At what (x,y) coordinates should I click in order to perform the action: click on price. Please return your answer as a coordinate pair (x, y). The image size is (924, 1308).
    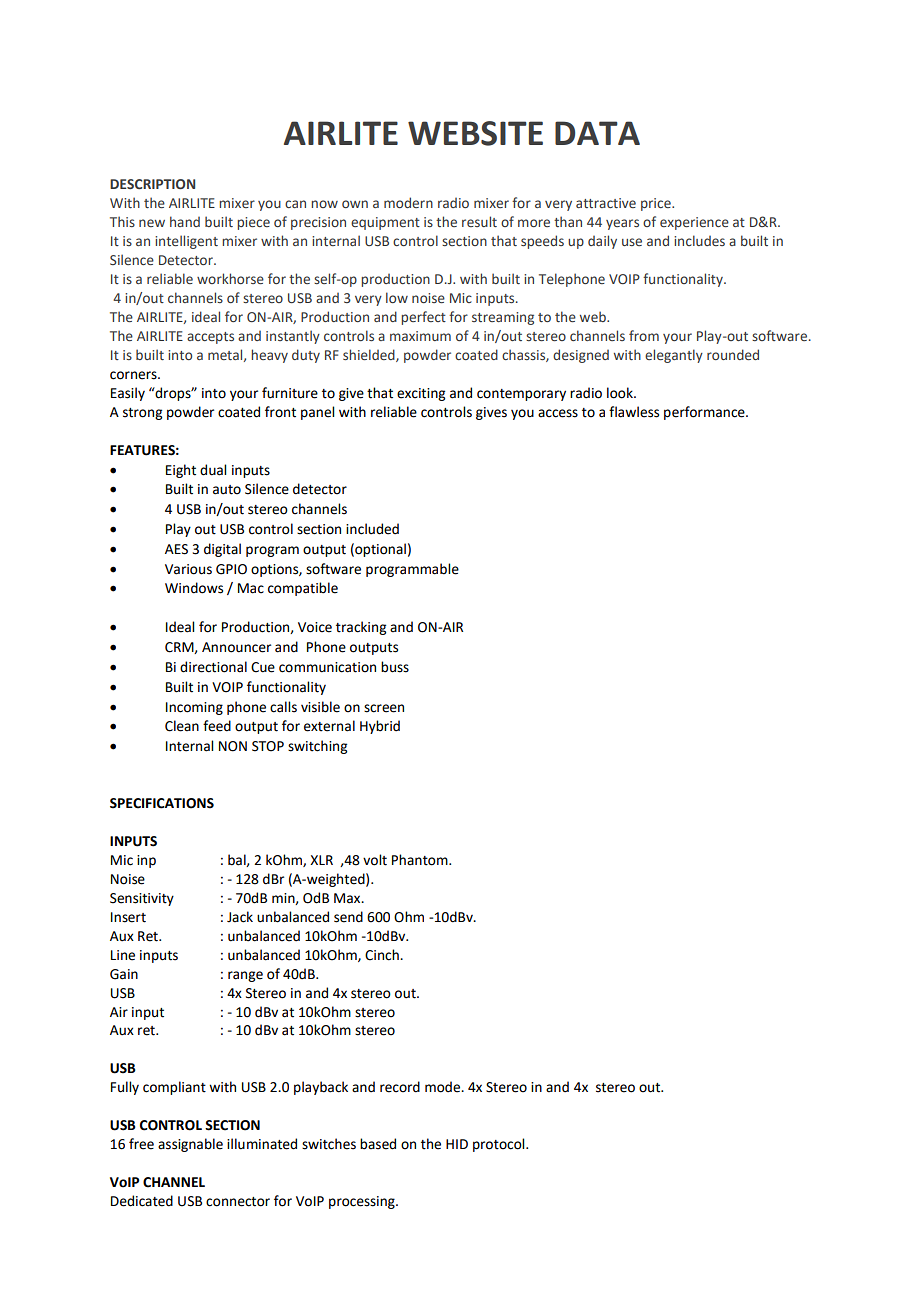
    Looking at the image, I should click on (657, 204).
